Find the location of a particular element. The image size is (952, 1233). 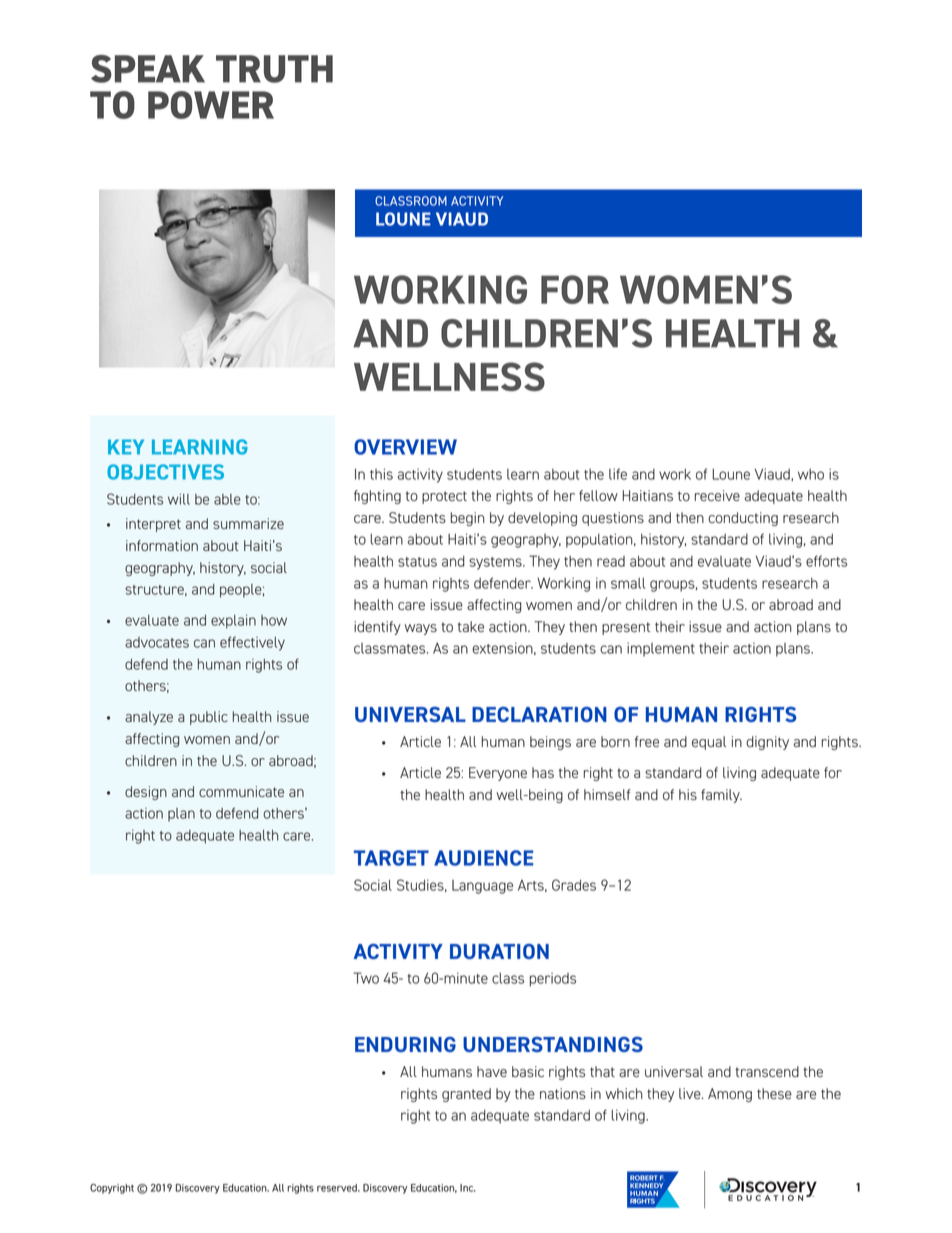

ENDURING is located at coordinates (405, 1044).
